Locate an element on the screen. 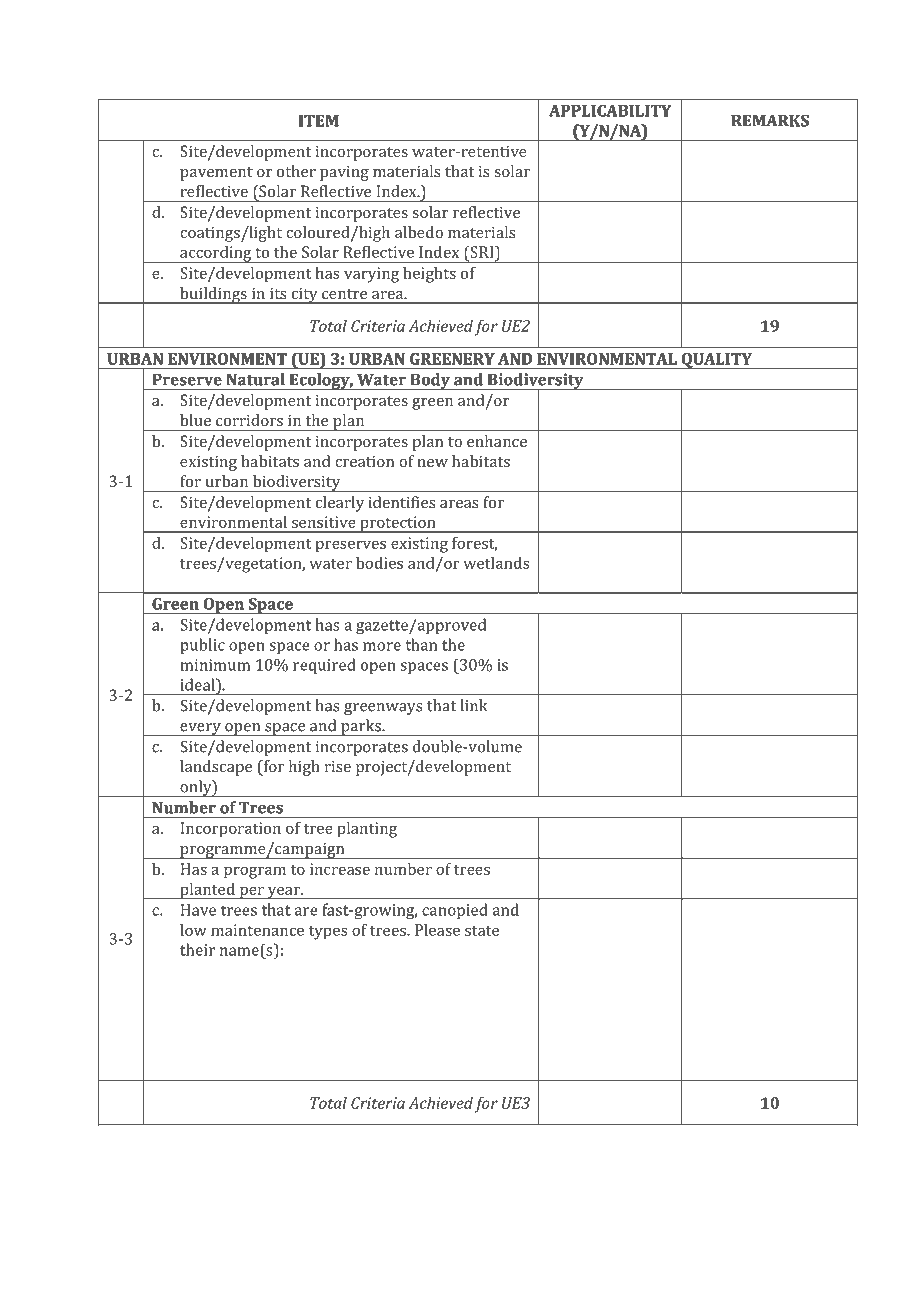 The width and height of the screenshot is (924, 1308). link is located at coordinates (474, 705).
